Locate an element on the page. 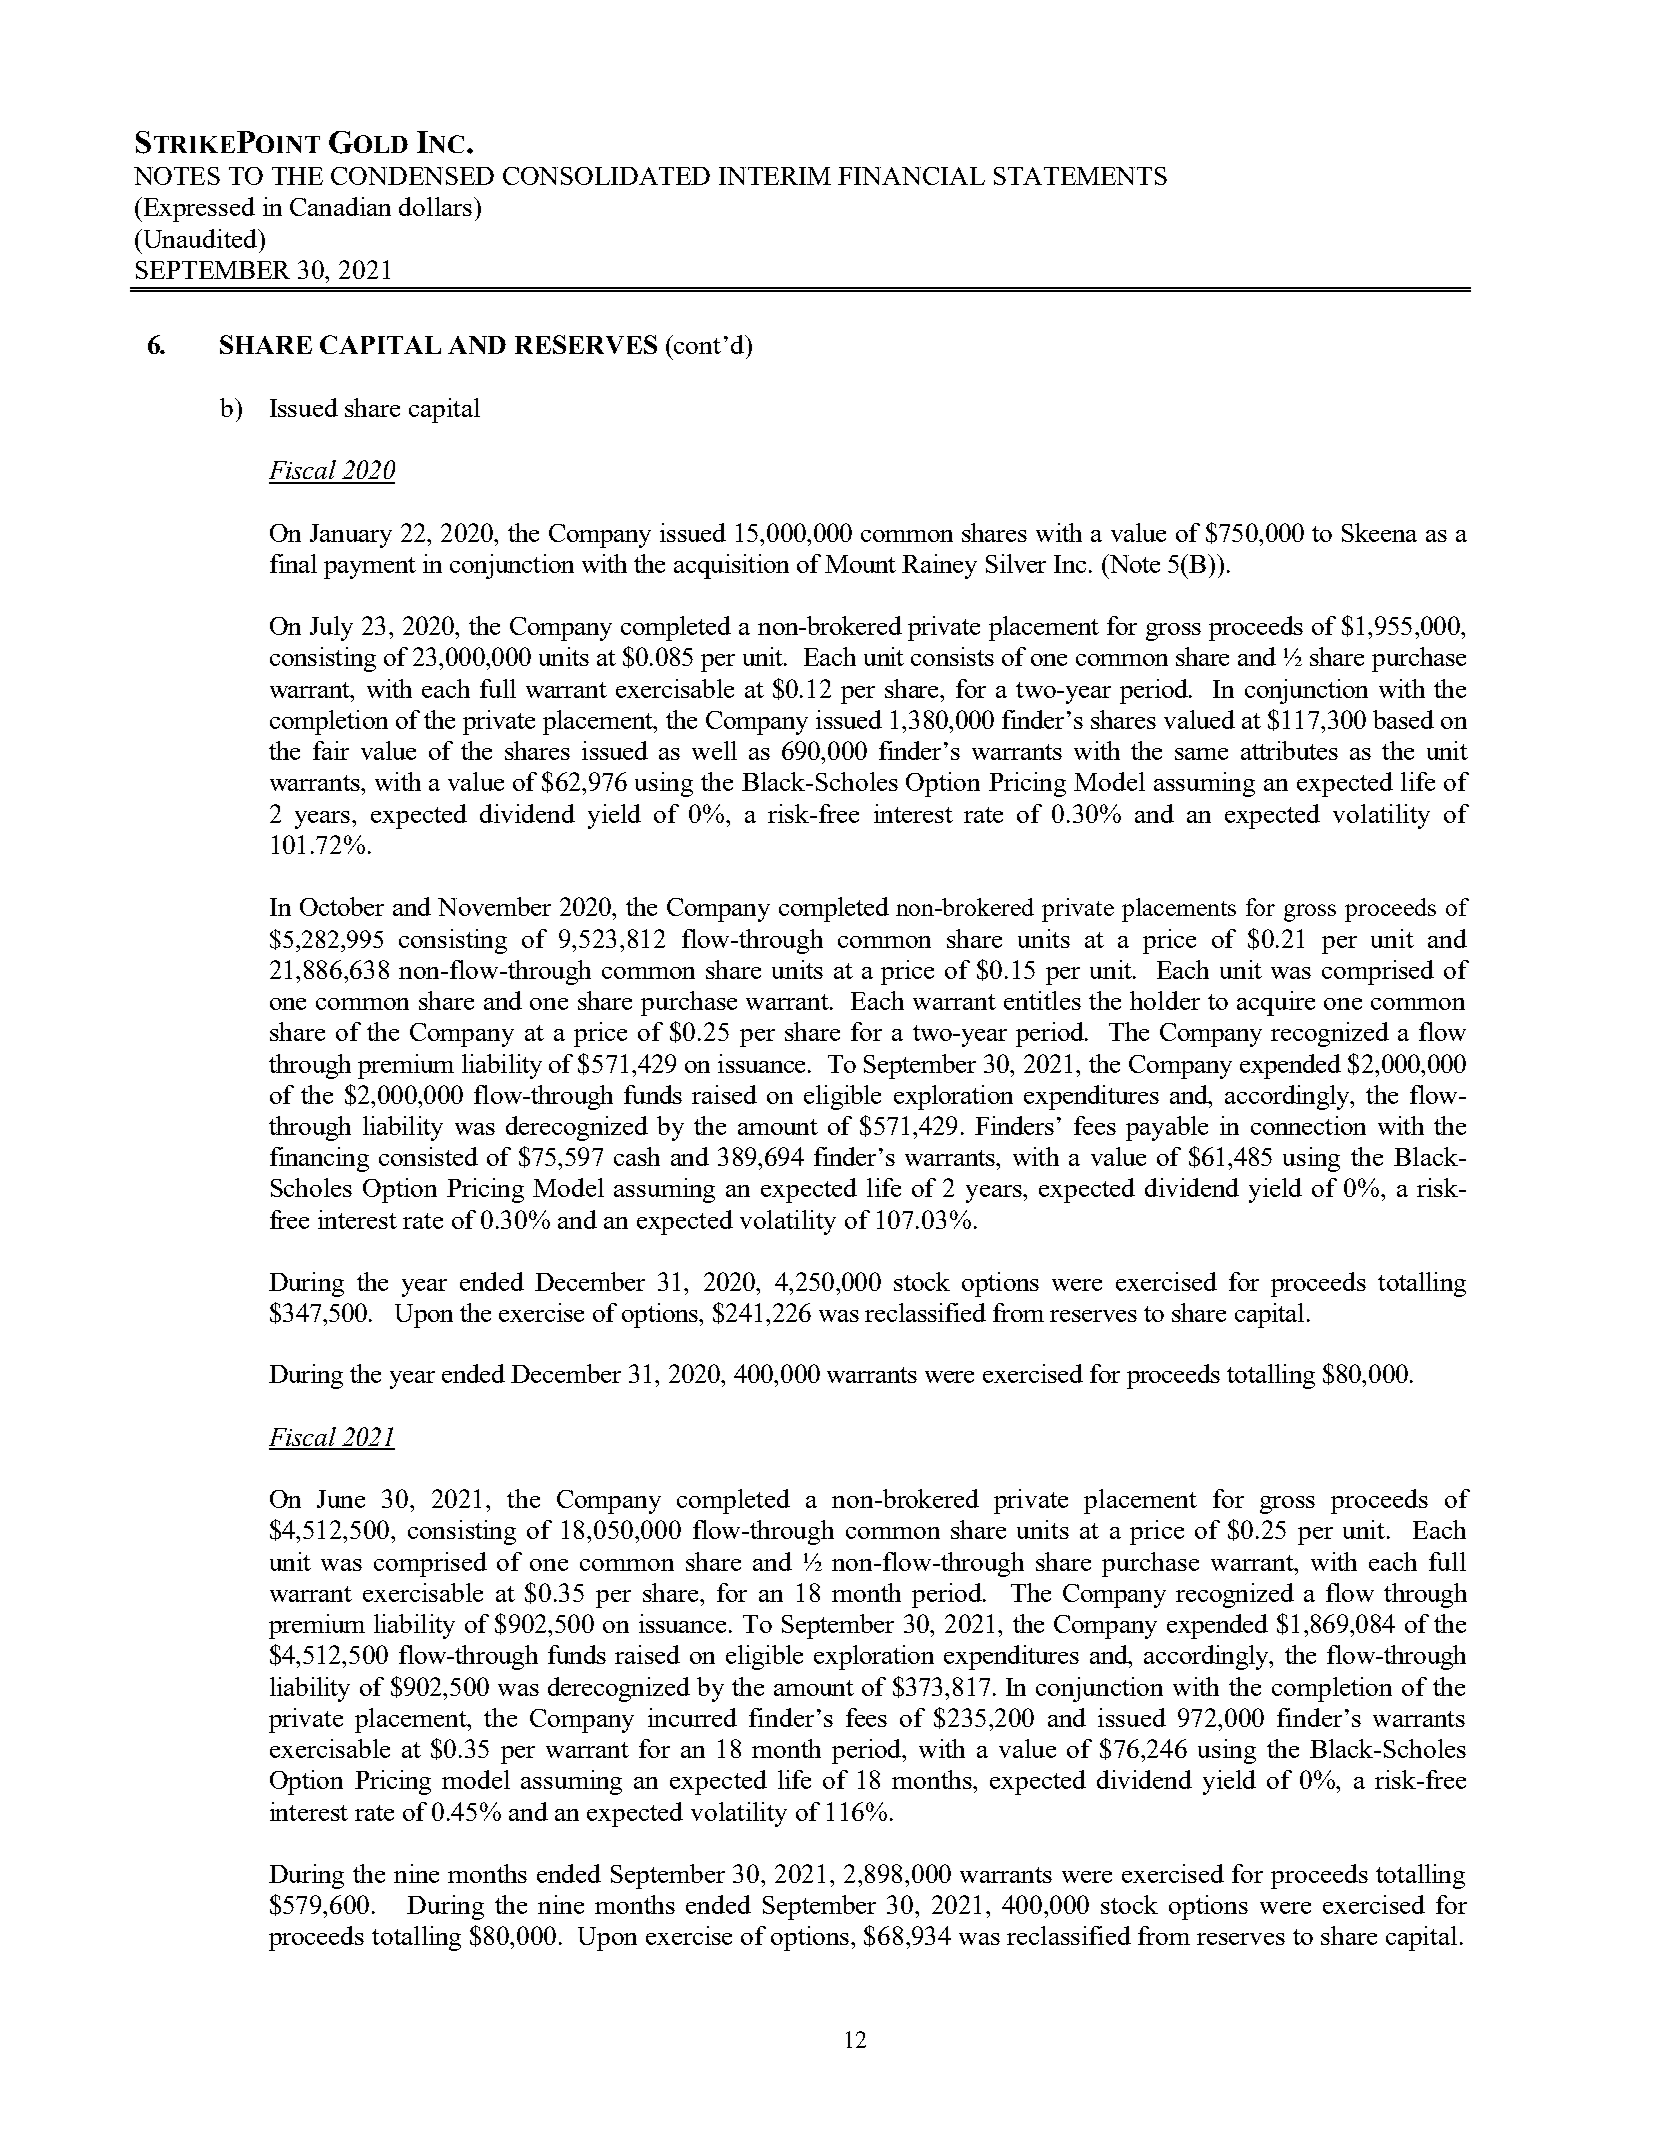 The height and width of the image is (2151, 1662). Canadian is located at coordinates (340, 206).
